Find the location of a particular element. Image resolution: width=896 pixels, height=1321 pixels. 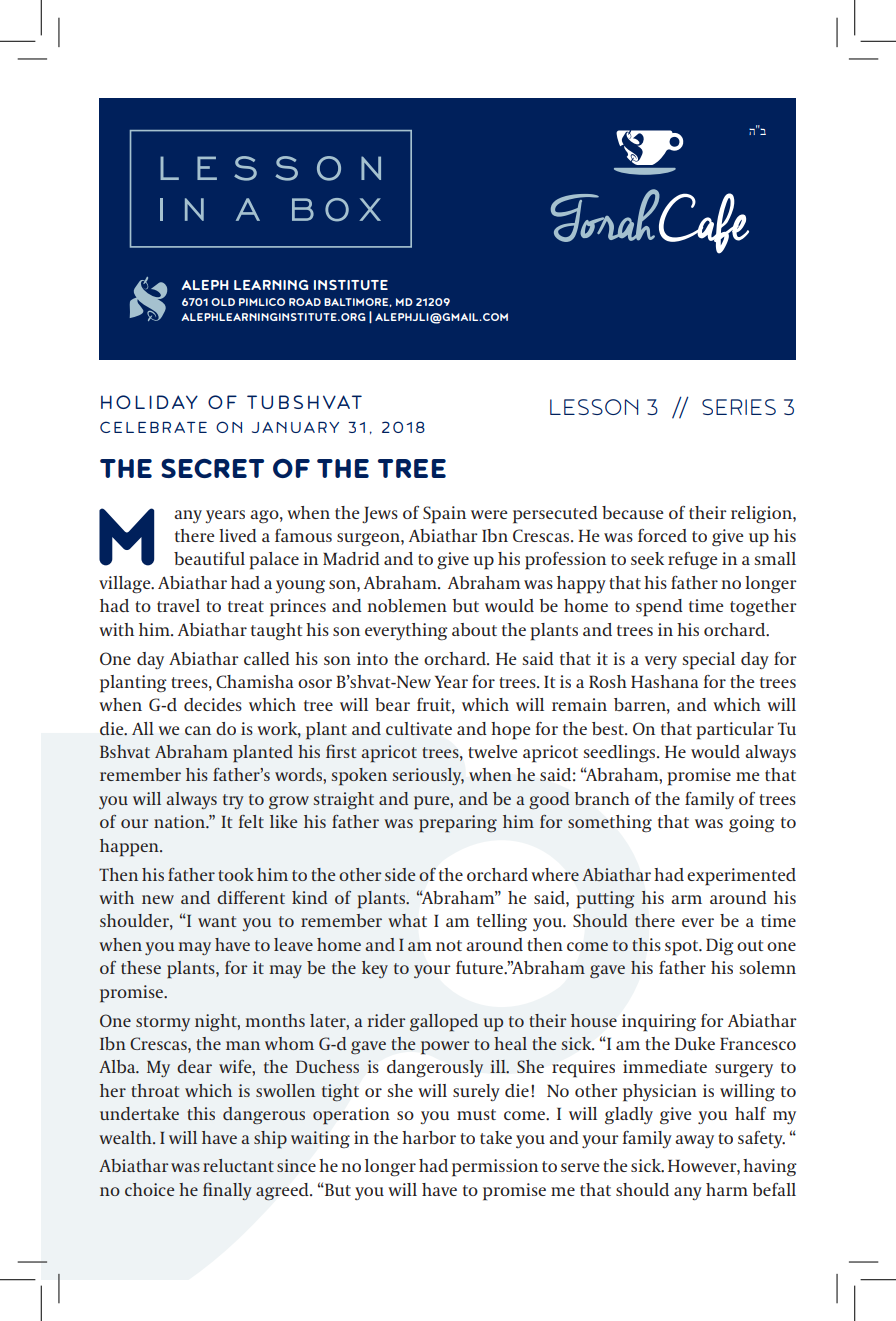

experimented is located at coordinates (741, 877).
